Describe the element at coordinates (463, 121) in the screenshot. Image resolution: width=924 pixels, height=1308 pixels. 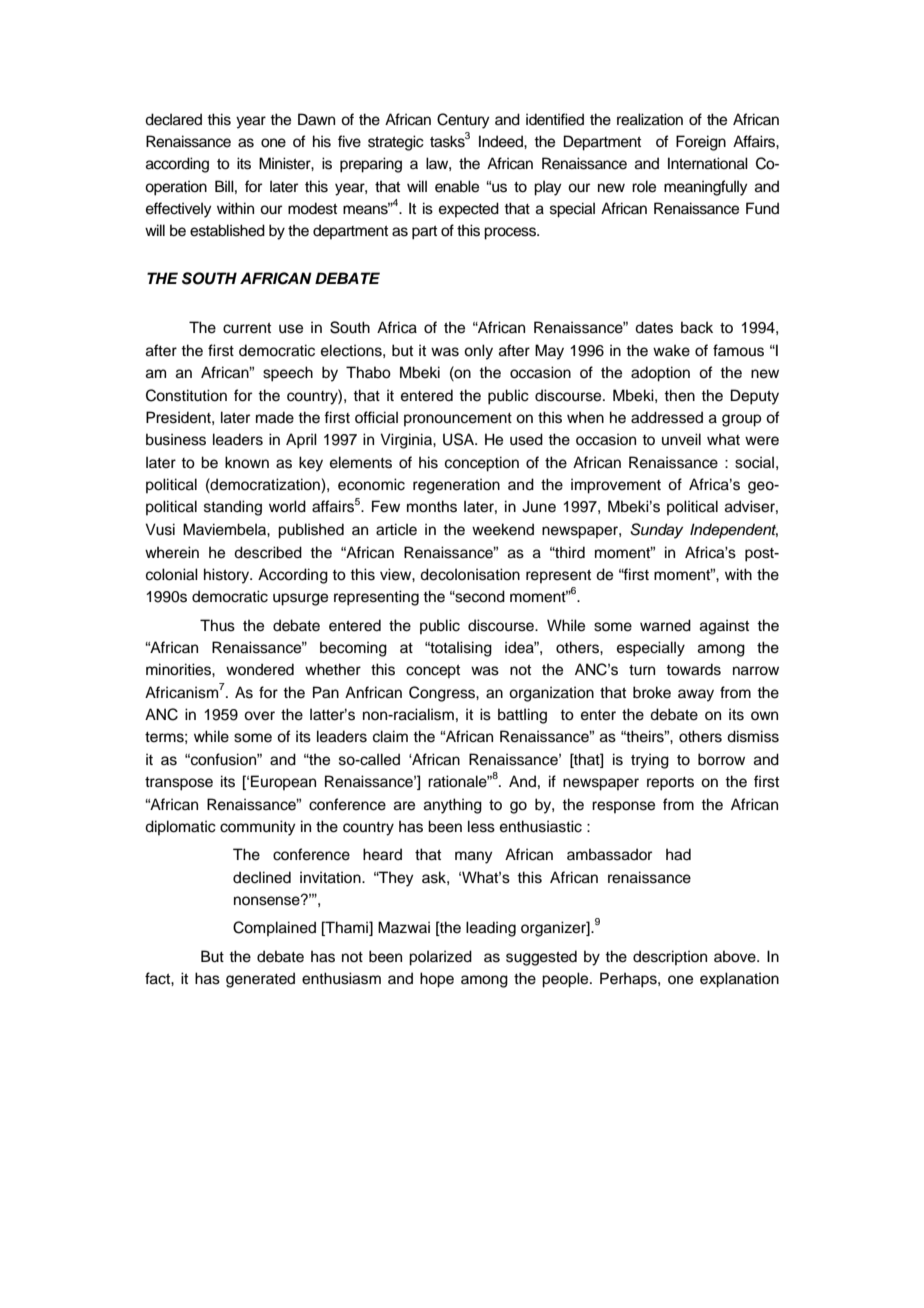
I see `Century` at that location.
